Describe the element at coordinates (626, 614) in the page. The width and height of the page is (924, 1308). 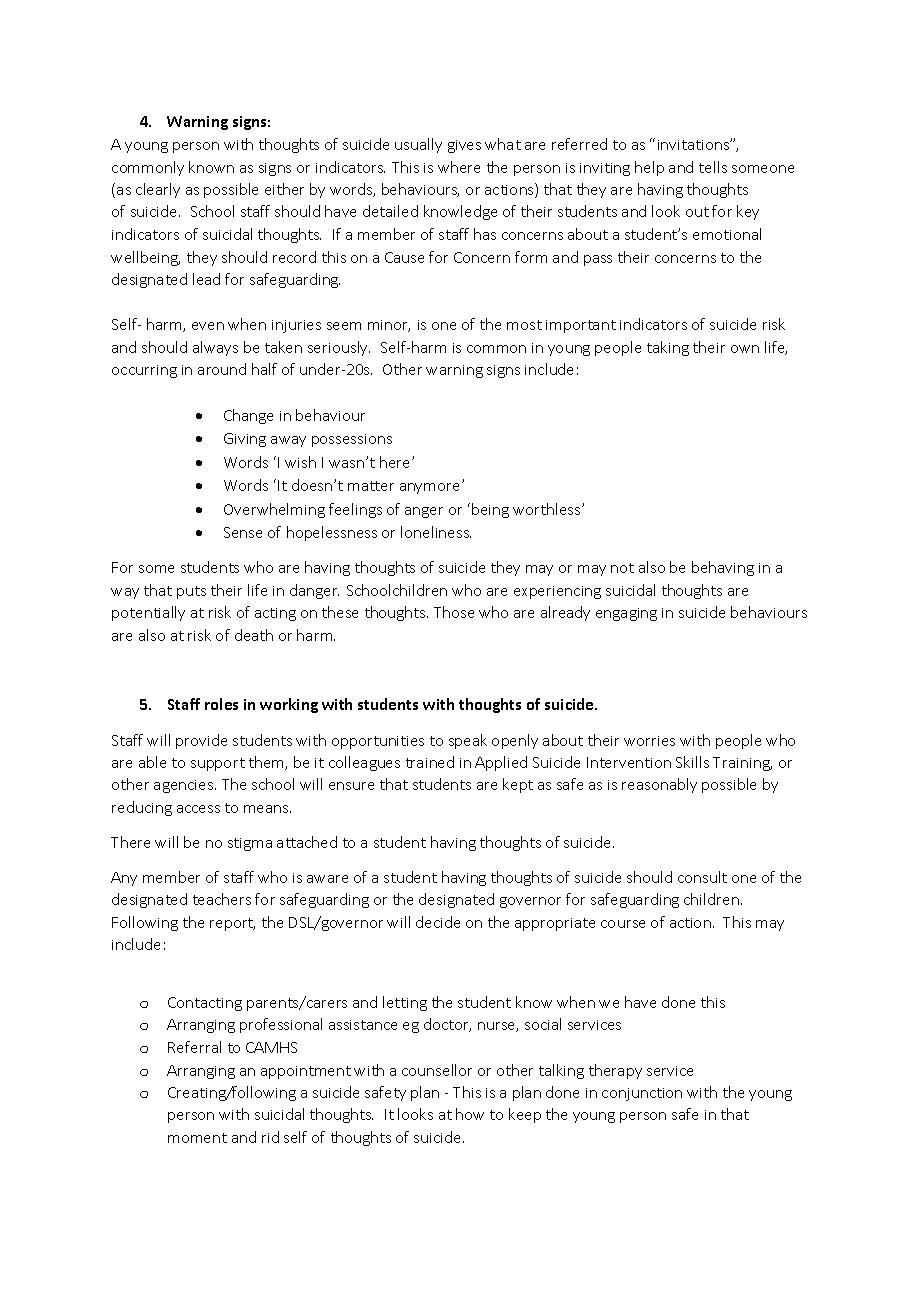
I see `engaging` at that location.
